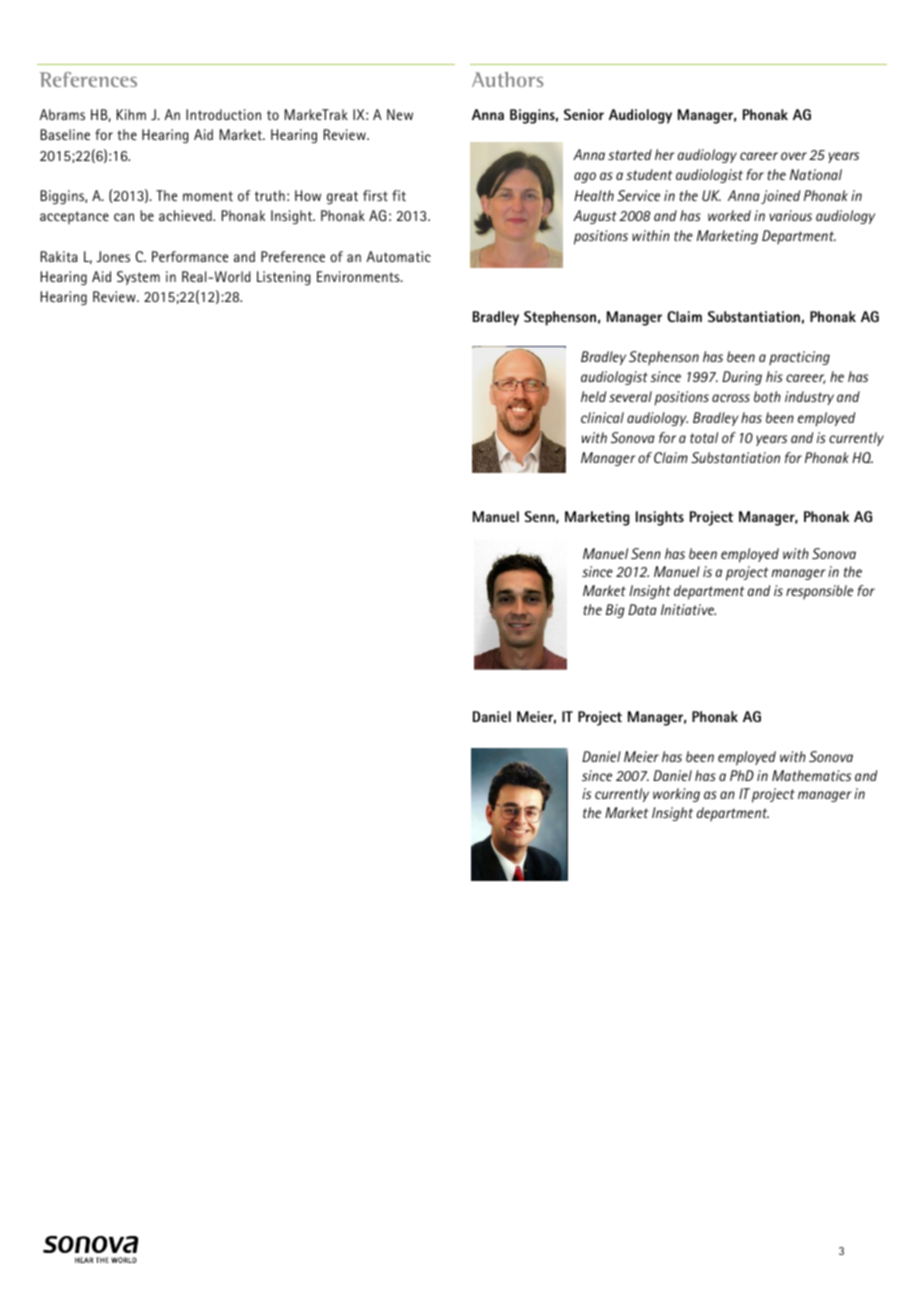  Describe the element at coordinates (811, 775) in the page. I see `Mathematics` at that location.
